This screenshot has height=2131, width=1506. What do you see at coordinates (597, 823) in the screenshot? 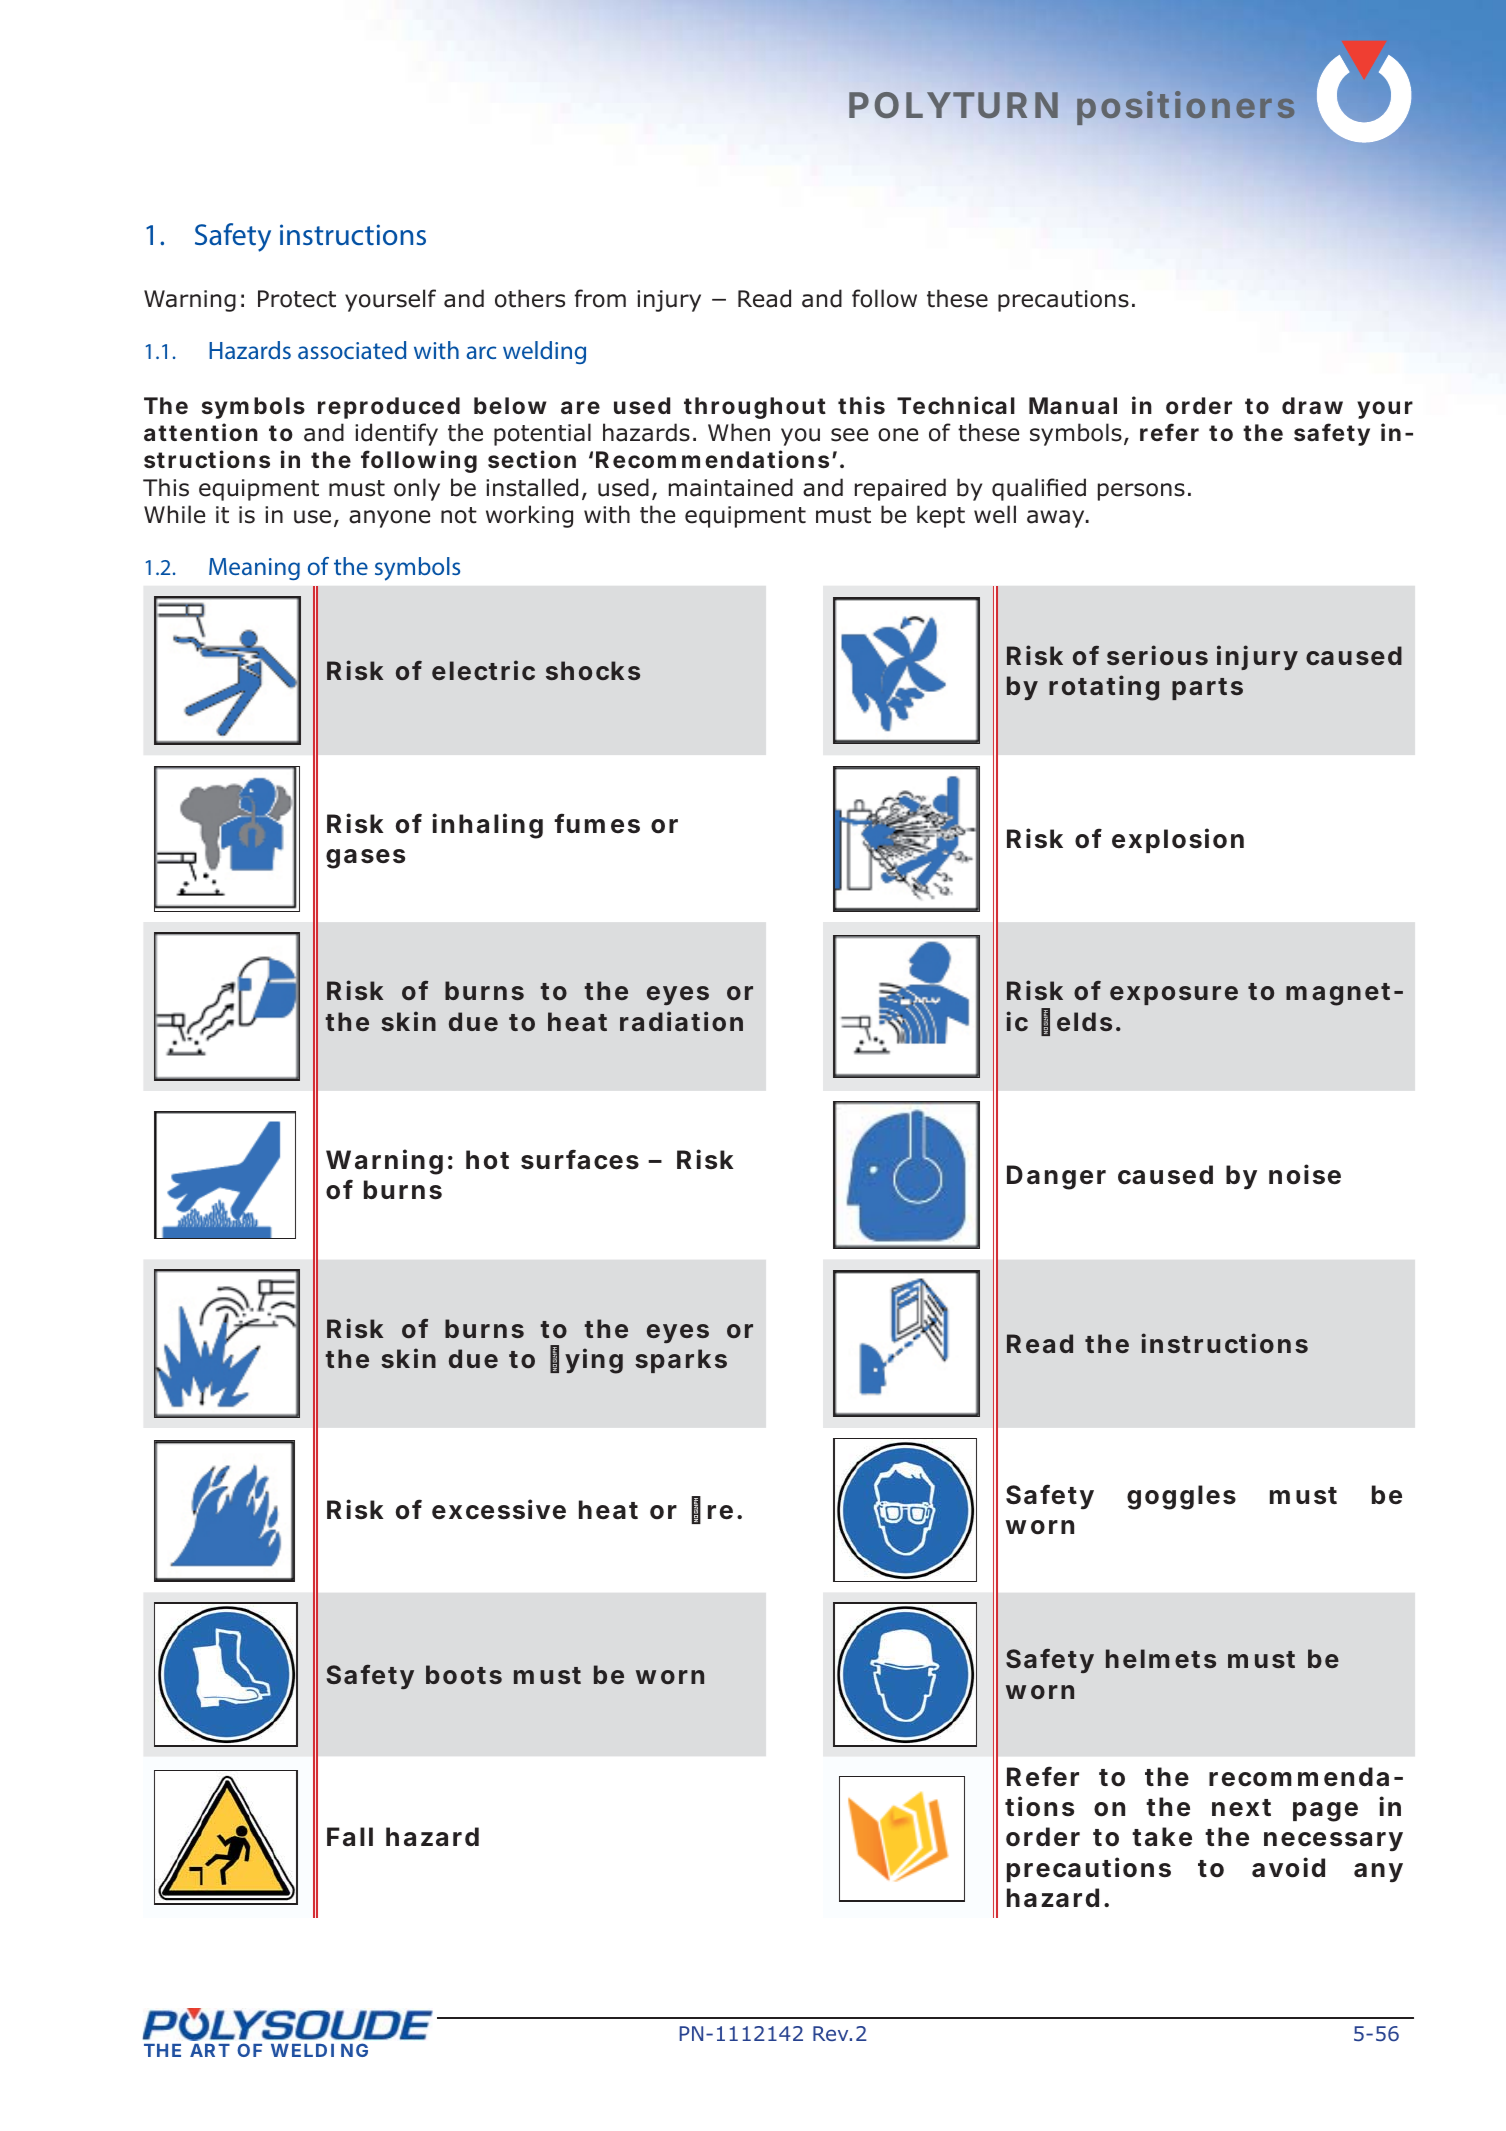
I see `fumes` at bounding box center [597, 823].
